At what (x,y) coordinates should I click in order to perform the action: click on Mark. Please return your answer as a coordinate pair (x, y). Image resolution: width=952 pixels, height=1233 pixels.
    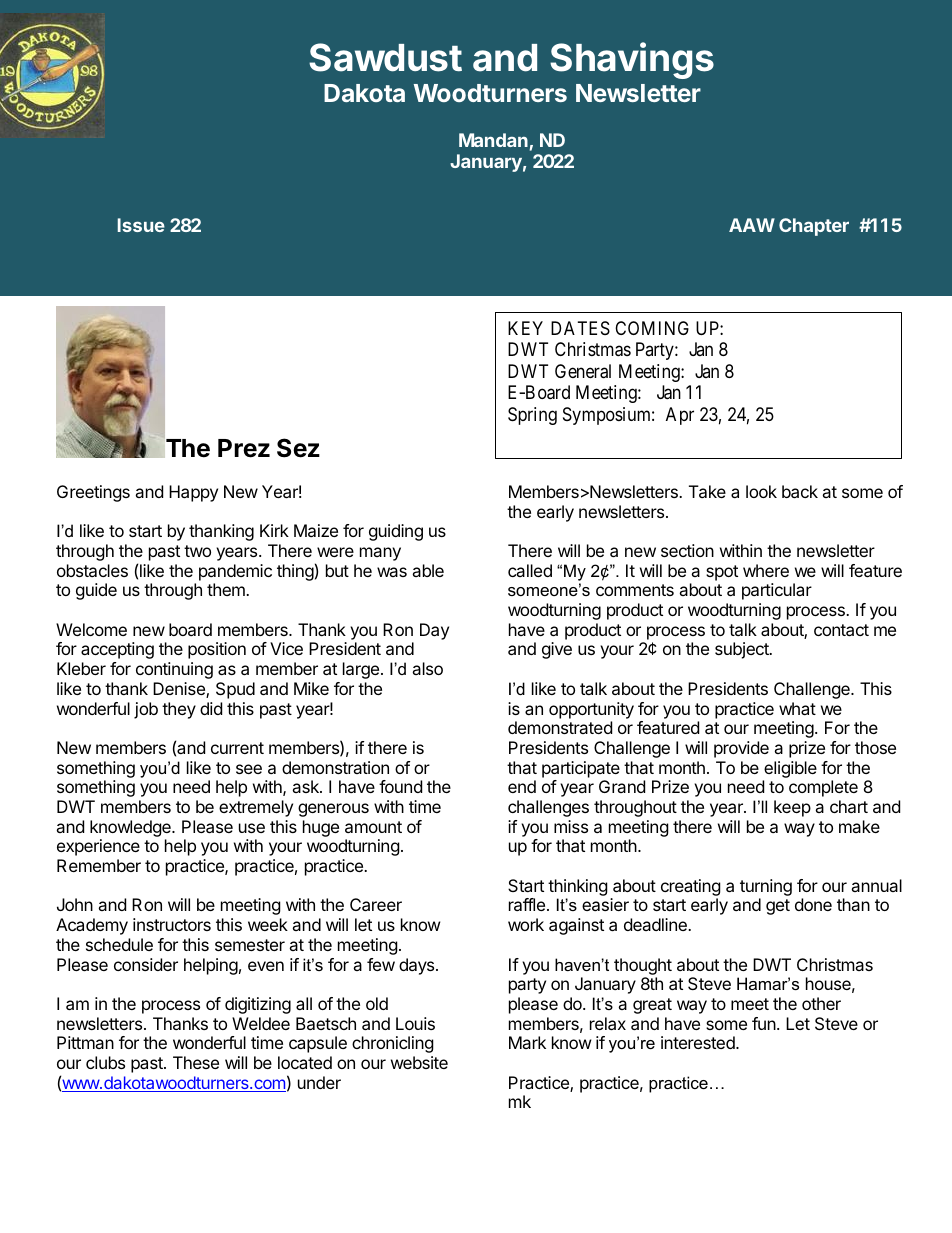
    Looking at the image, I should click on (527, 1042).
